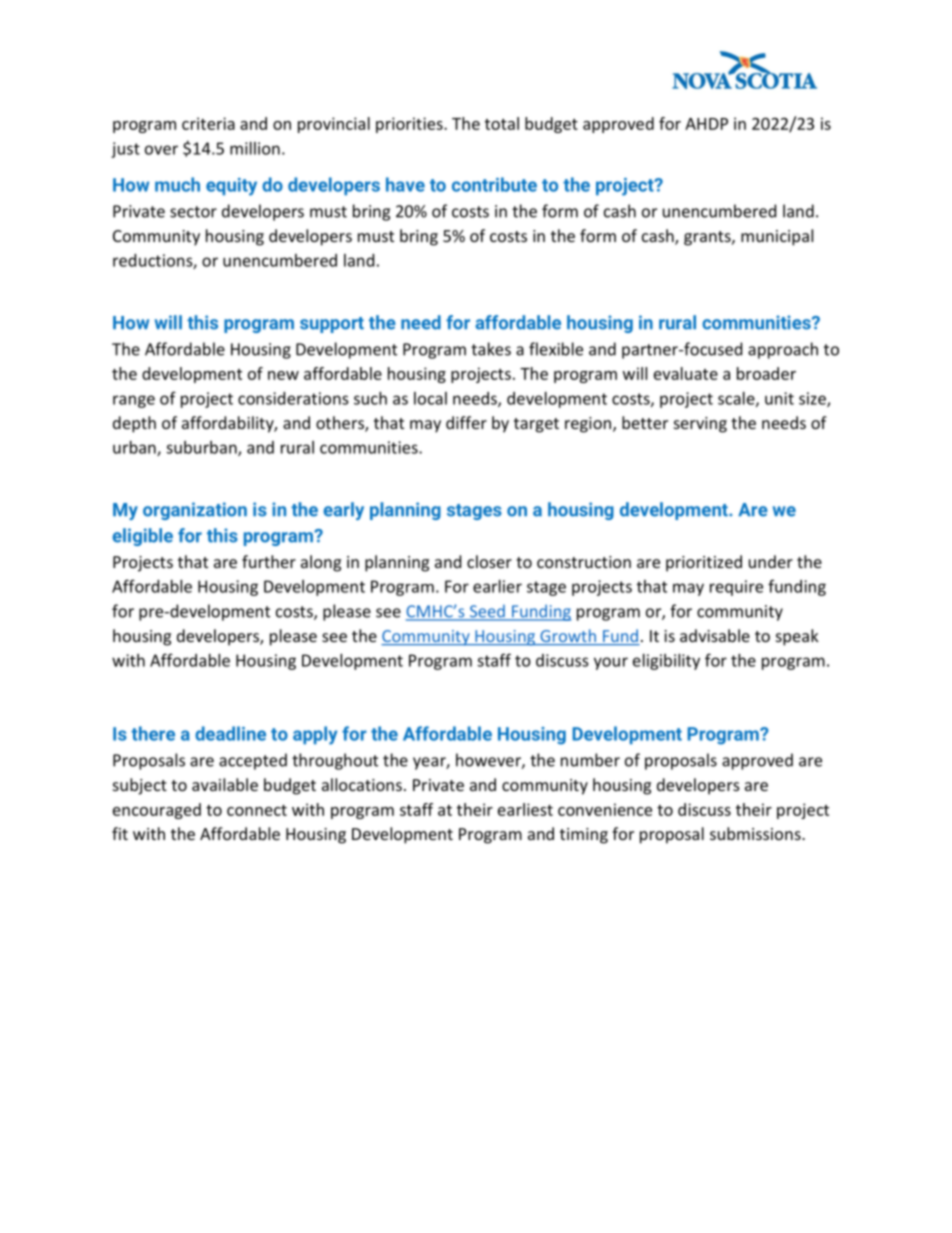  Describe the element at coordinates (208, 123) in the screenshot. I see `criteria` at that location.
